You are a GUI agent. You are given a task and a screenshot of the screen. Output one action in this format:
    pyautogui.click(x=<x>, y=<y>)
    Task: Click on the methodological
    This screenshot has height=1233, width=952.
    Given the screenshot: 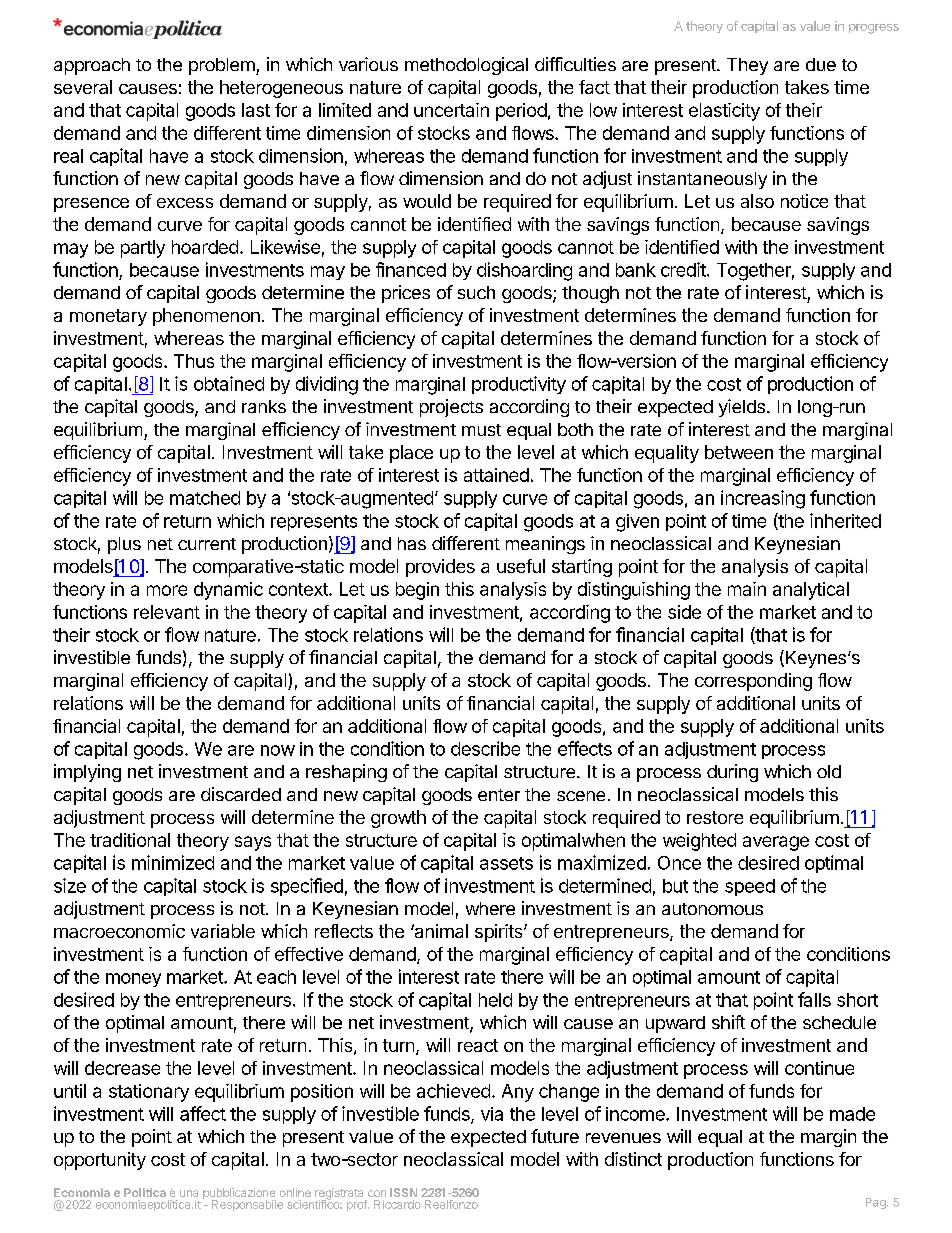 What is the action you would take?
    pyautogui.click(x=466, y=66)
